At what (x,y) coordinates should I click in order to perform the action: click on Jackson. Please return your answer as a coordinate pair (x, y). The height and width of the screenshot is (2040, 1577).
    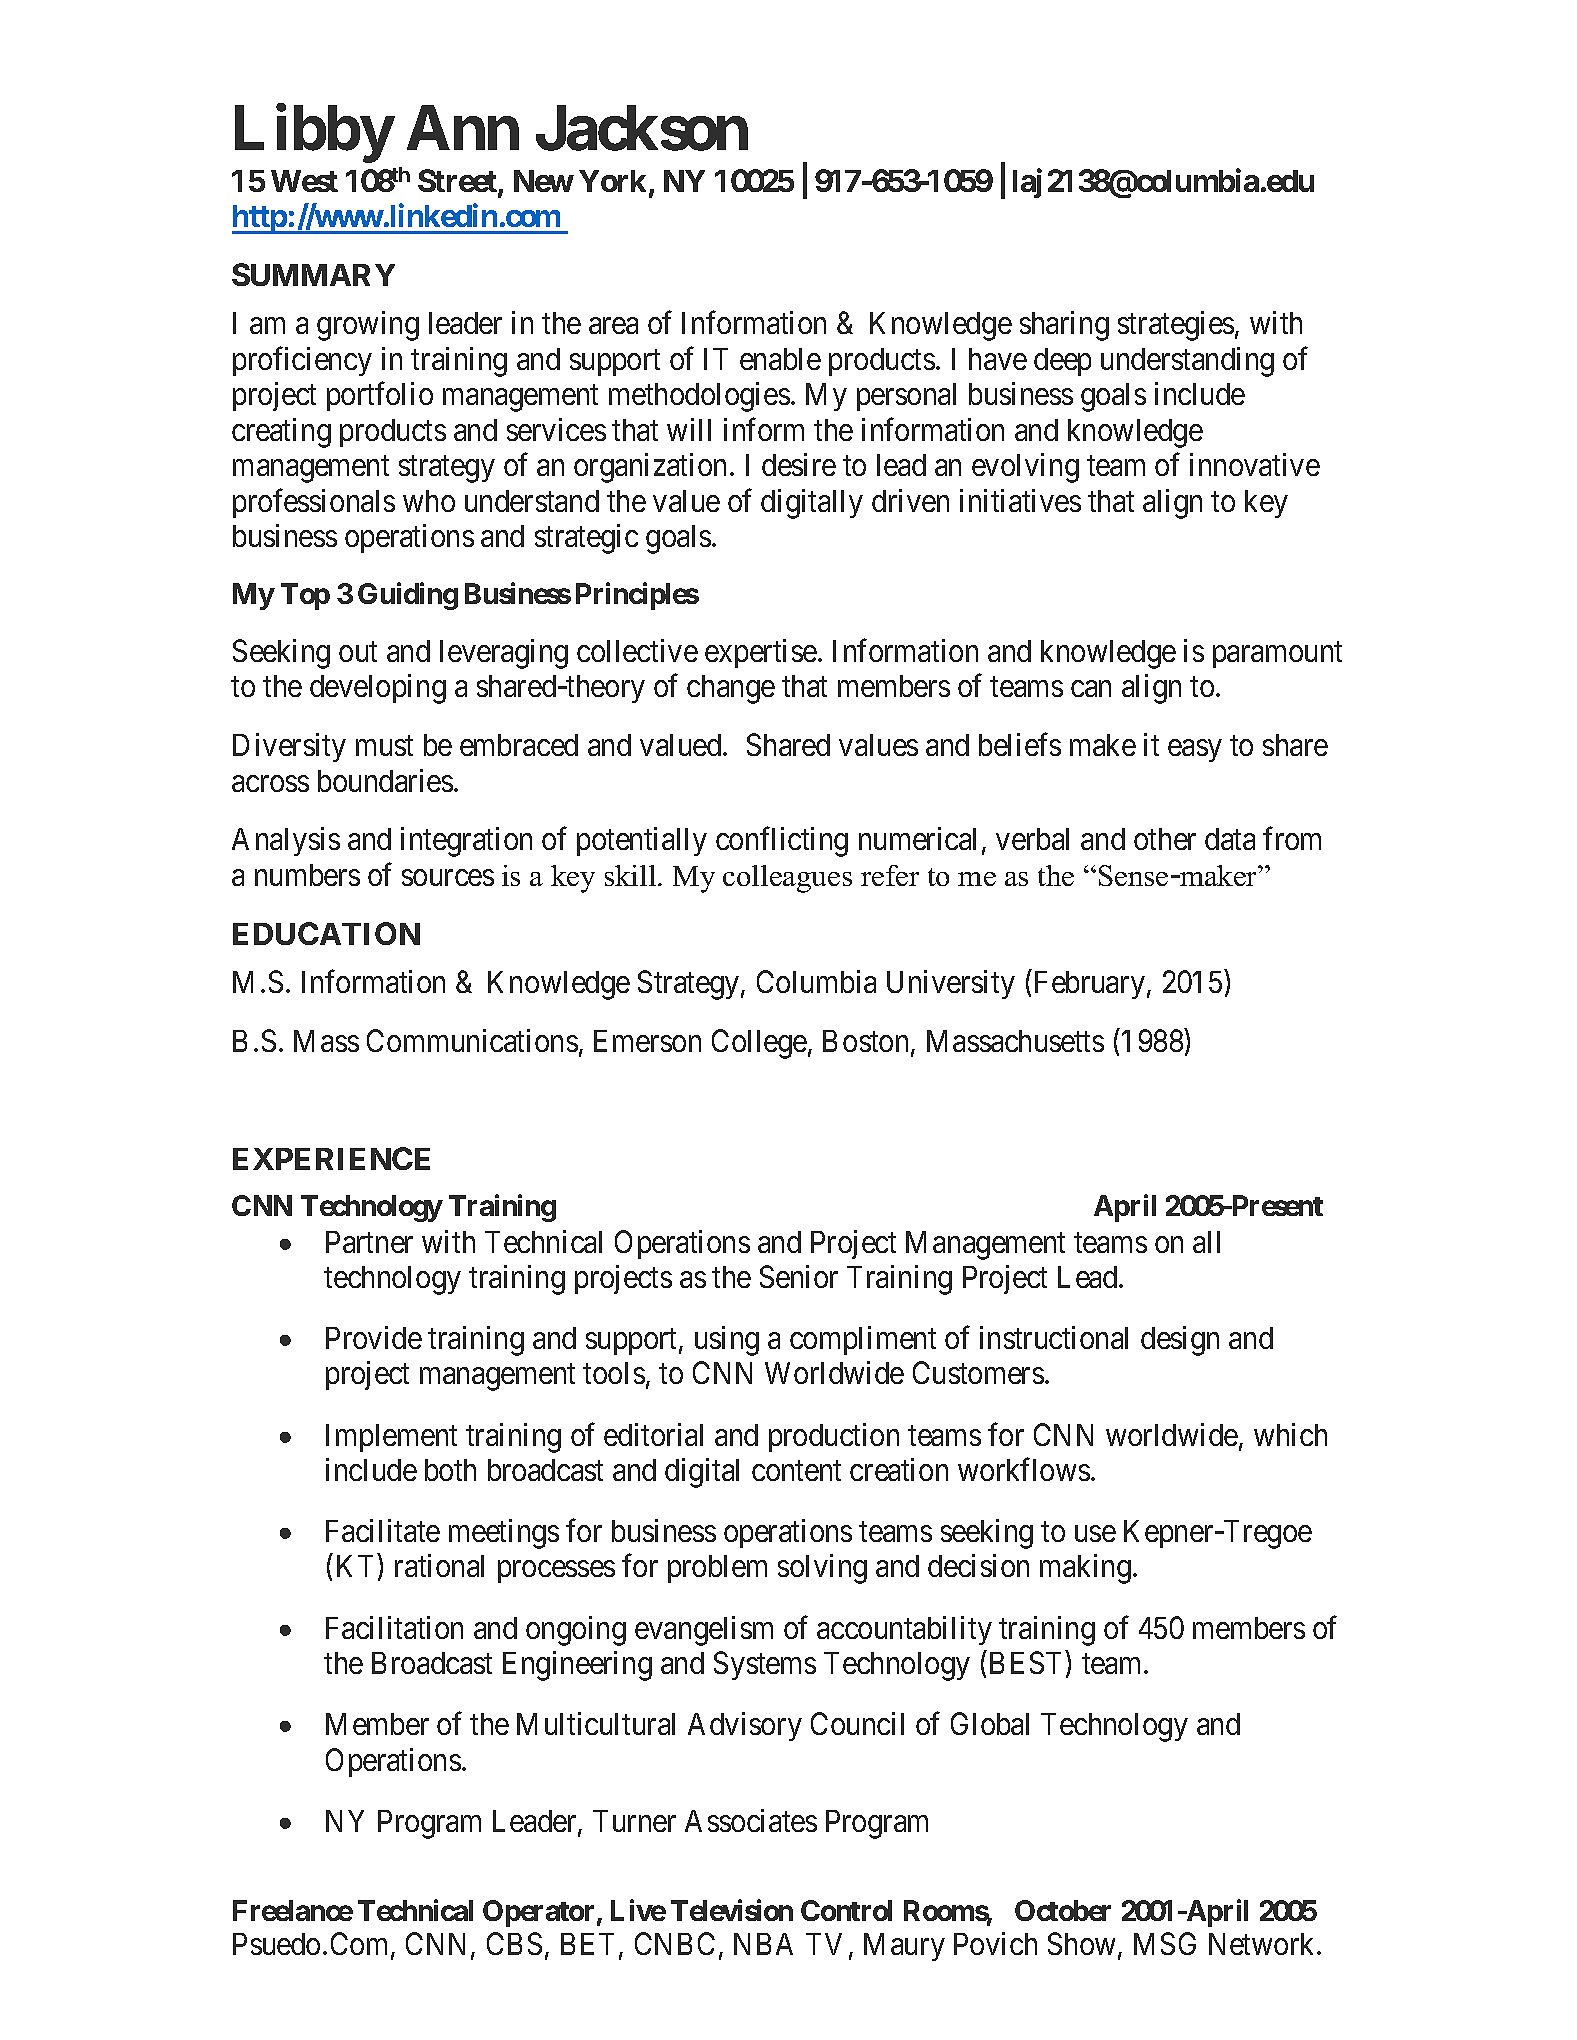
    Looking at the image, I should click on (642, 128).
